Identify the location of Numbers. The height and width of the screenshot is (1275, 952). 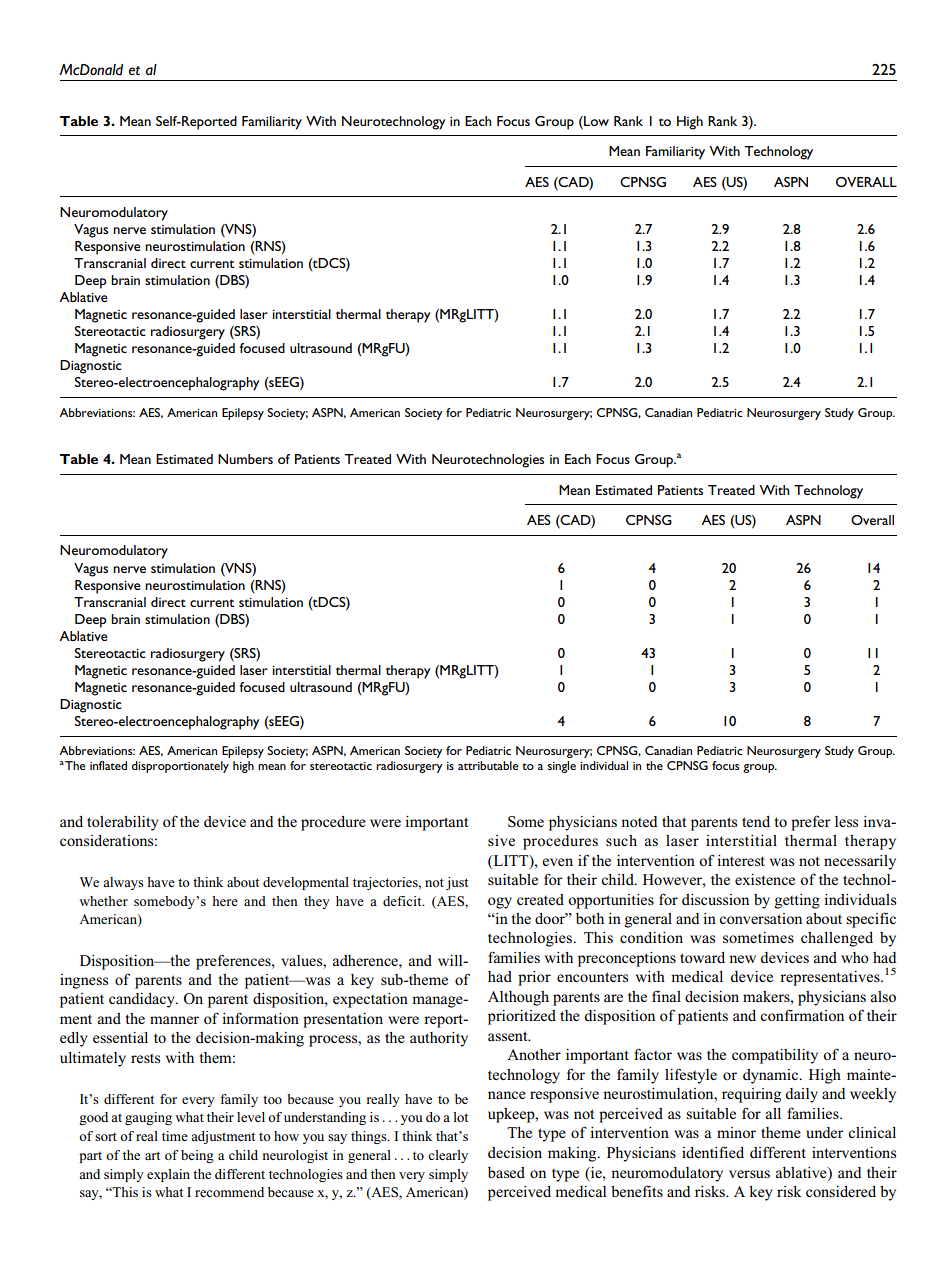
(245, 459).
